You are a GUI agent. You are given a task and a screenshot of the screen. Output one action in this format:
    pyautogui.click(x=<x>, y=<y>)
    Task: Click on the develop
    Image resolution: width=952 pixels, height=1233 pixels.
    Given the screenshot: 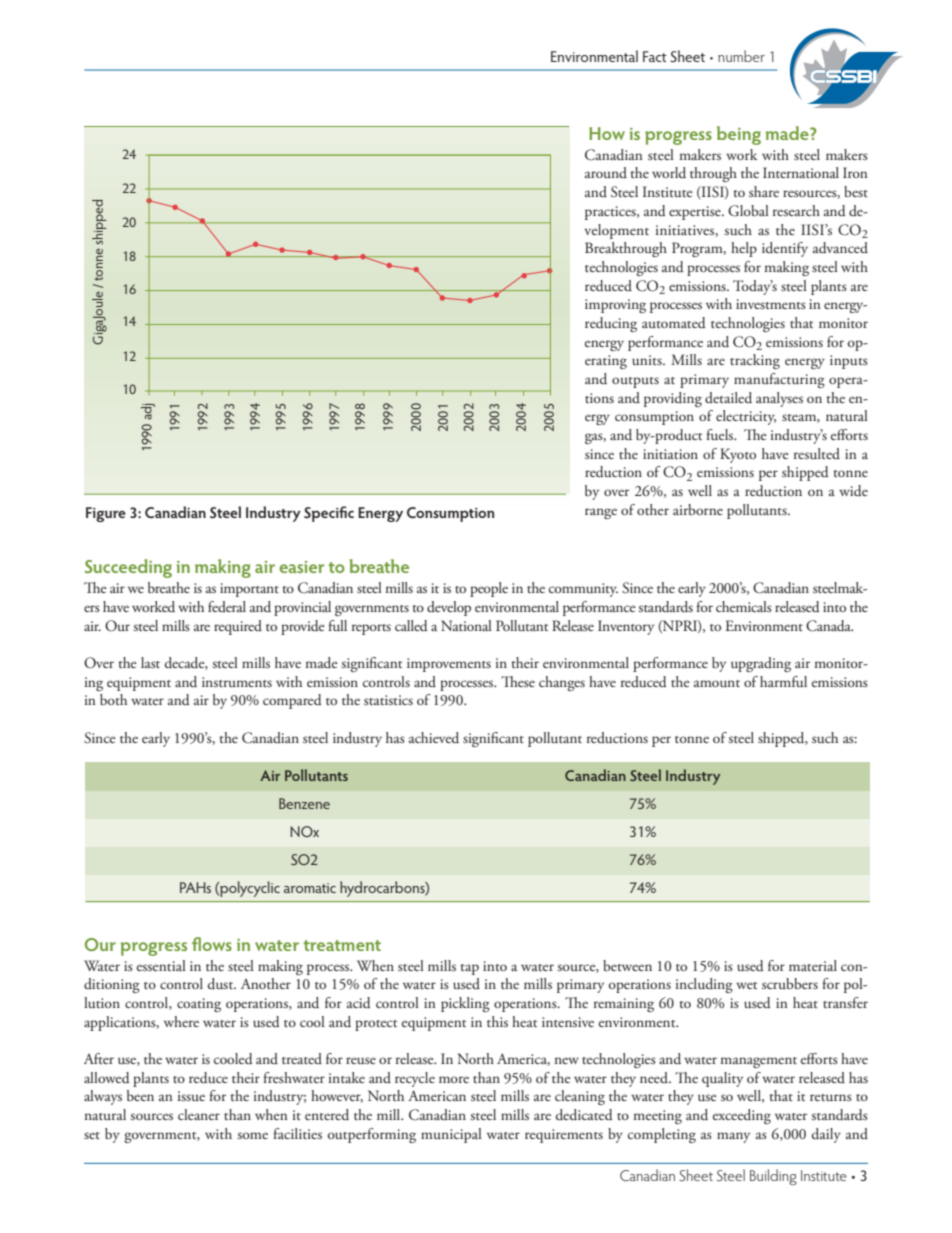 What is the action you would take?
    pyautogui.click(x=449, y=608)
